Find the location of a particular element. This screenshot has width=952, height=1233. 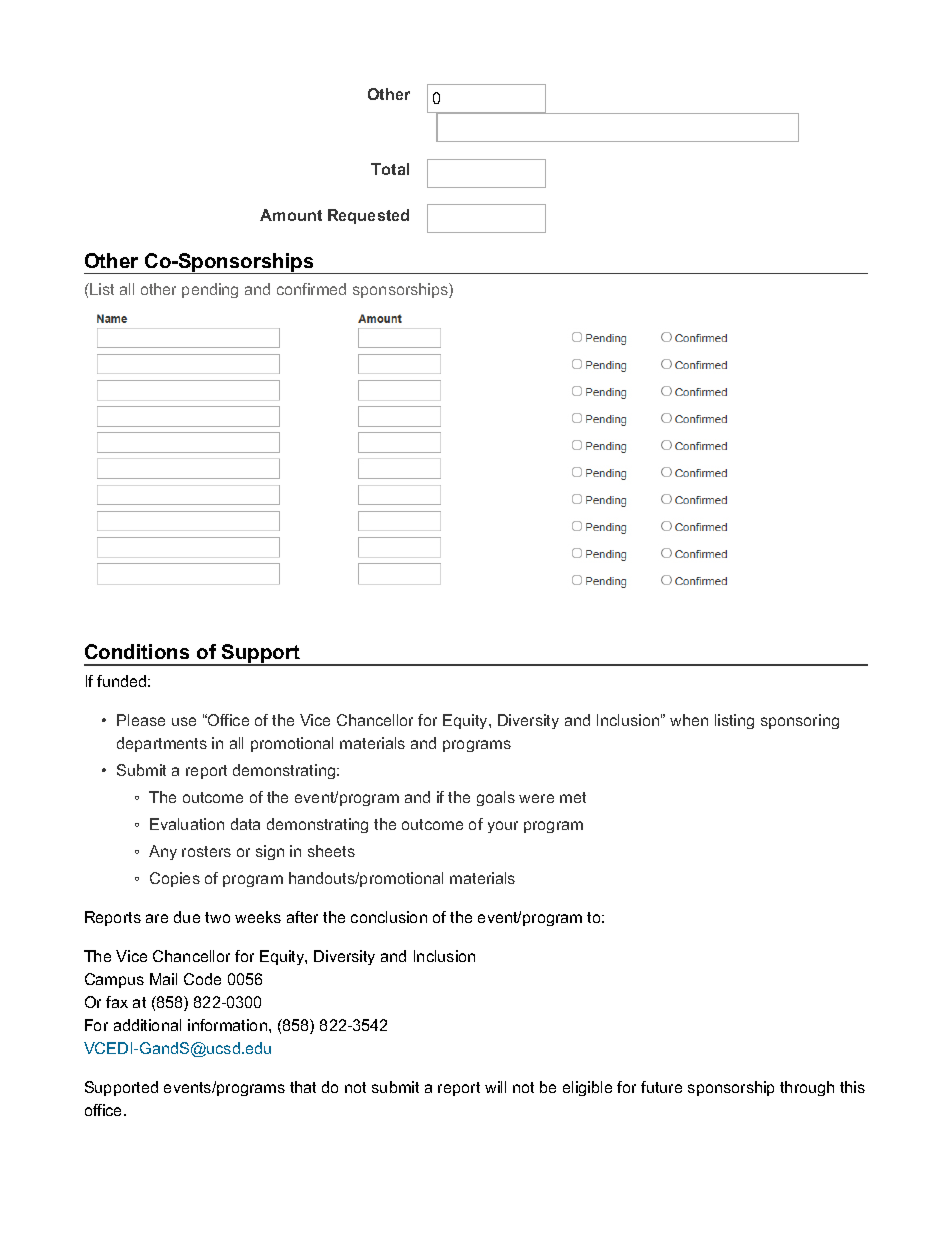

Amount is located at coordinates (291, 215).
